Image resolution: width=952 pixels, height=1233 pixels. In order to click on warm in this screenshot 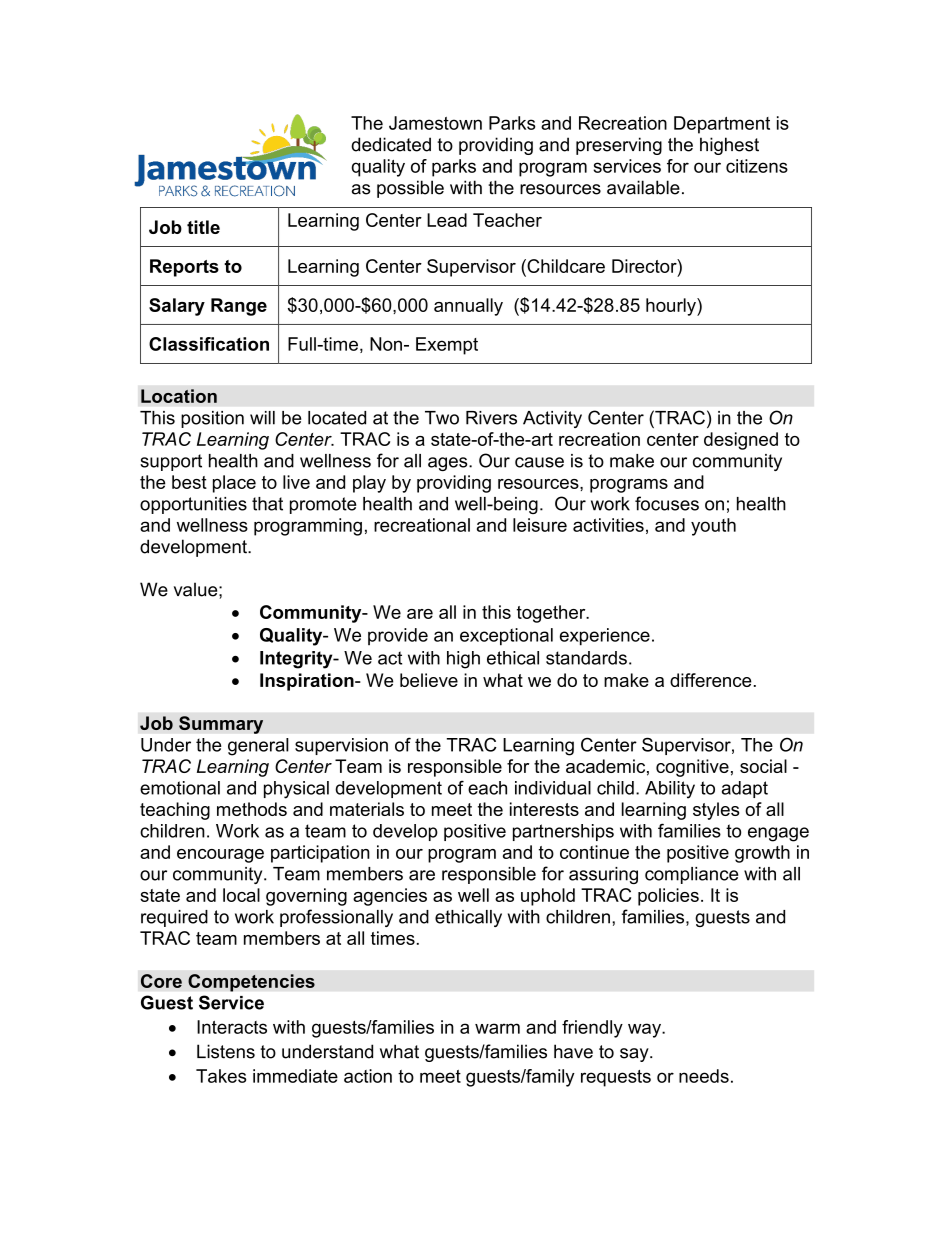, I will do `click(497, 1028)`.
